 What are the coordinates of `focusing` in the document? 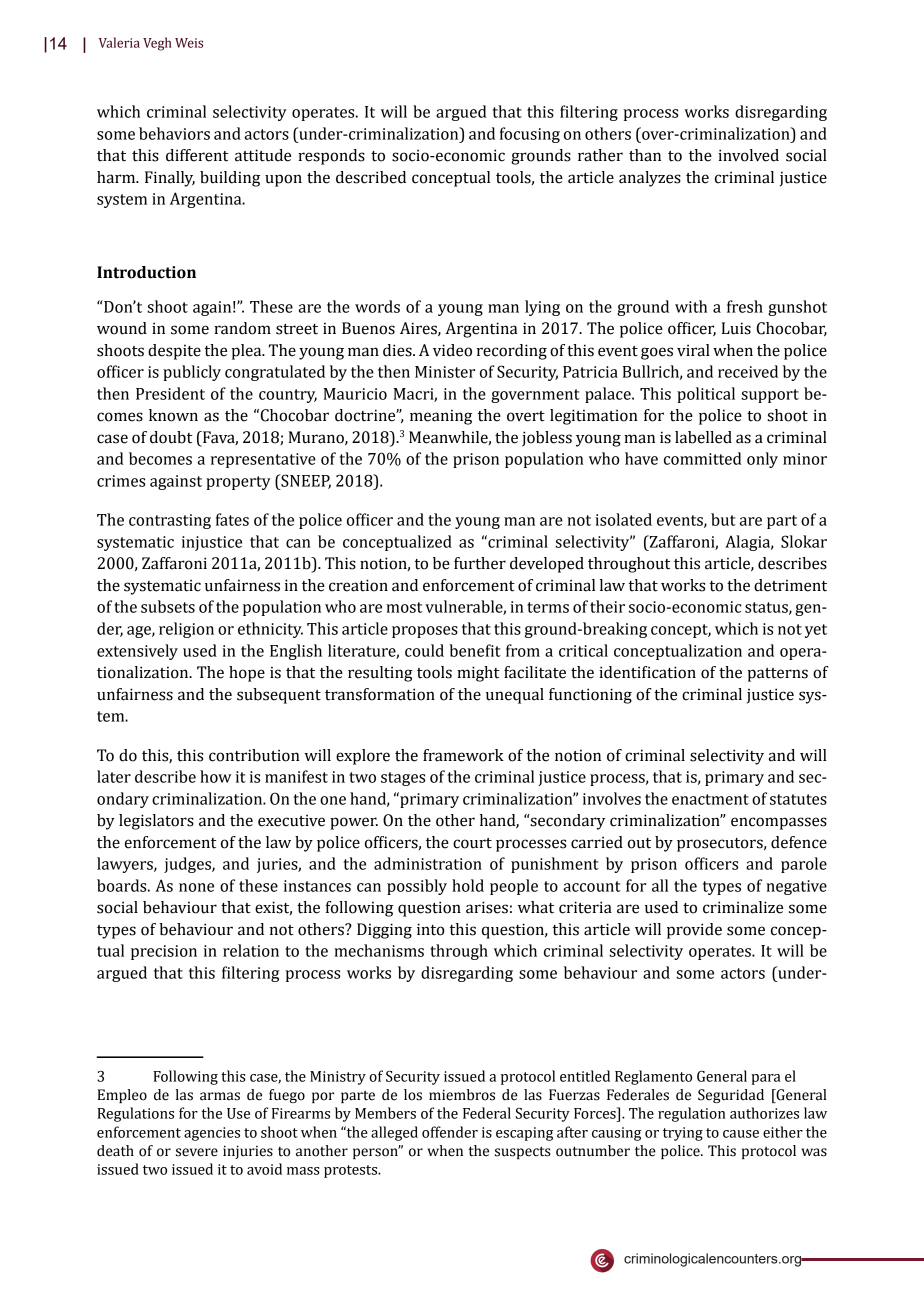 It's located at (530, 135).
